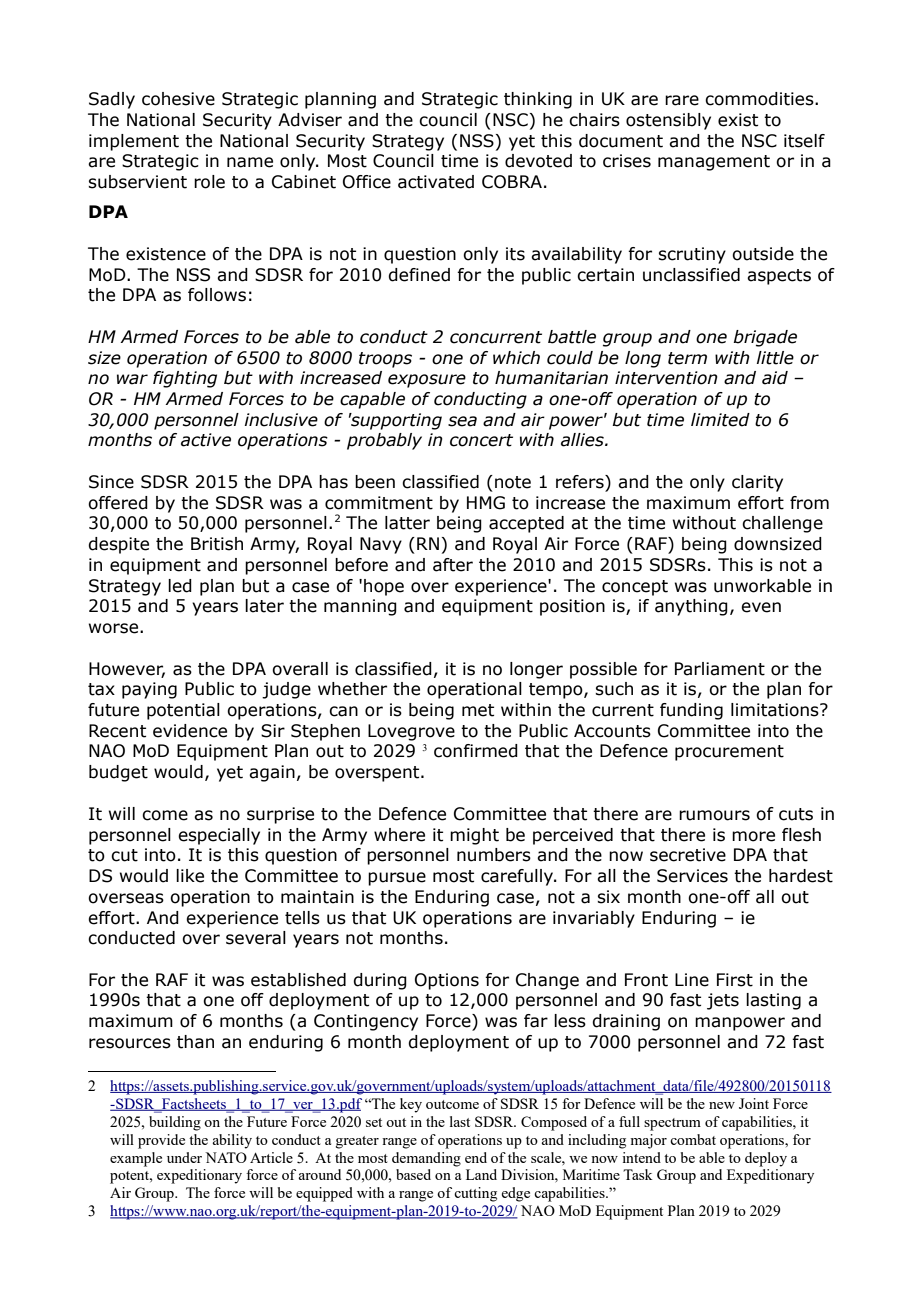  Describe the element at coordinates (184, 1157) in the screenshot. I see `under` at that location.
